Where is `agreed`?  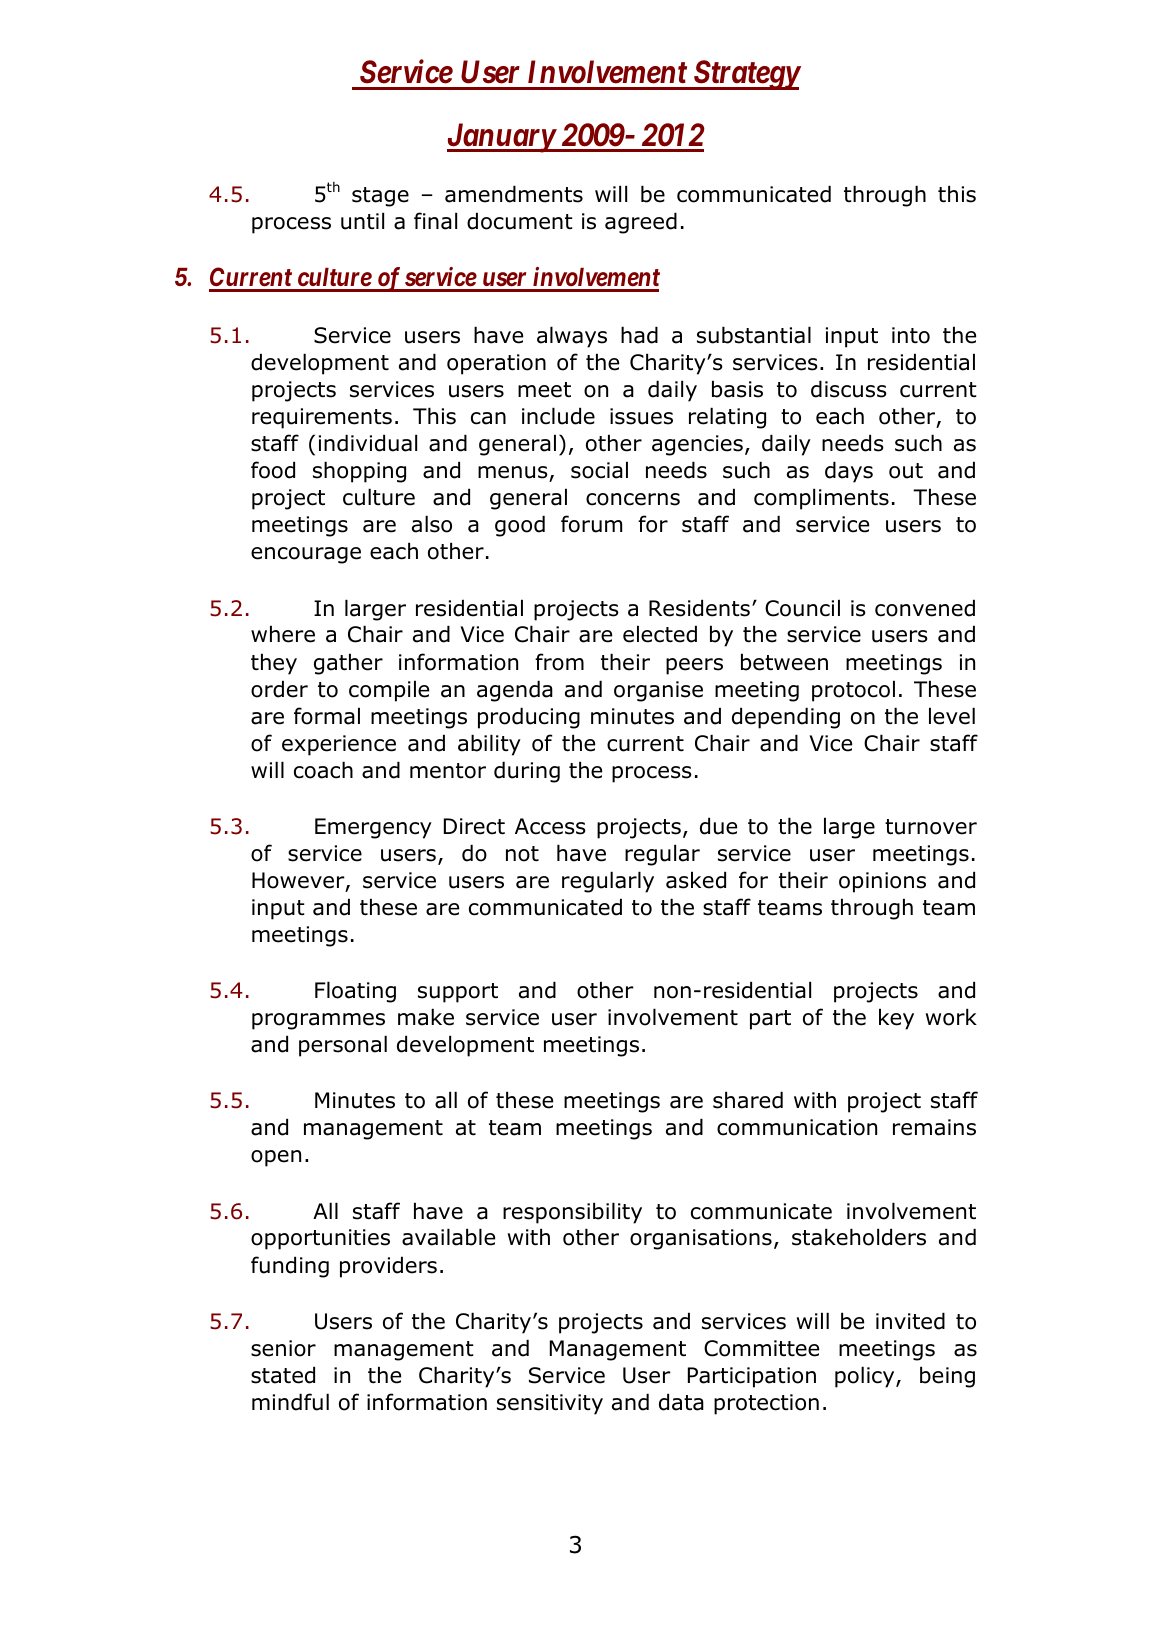 agreed is located at coordinates (641, 223).
